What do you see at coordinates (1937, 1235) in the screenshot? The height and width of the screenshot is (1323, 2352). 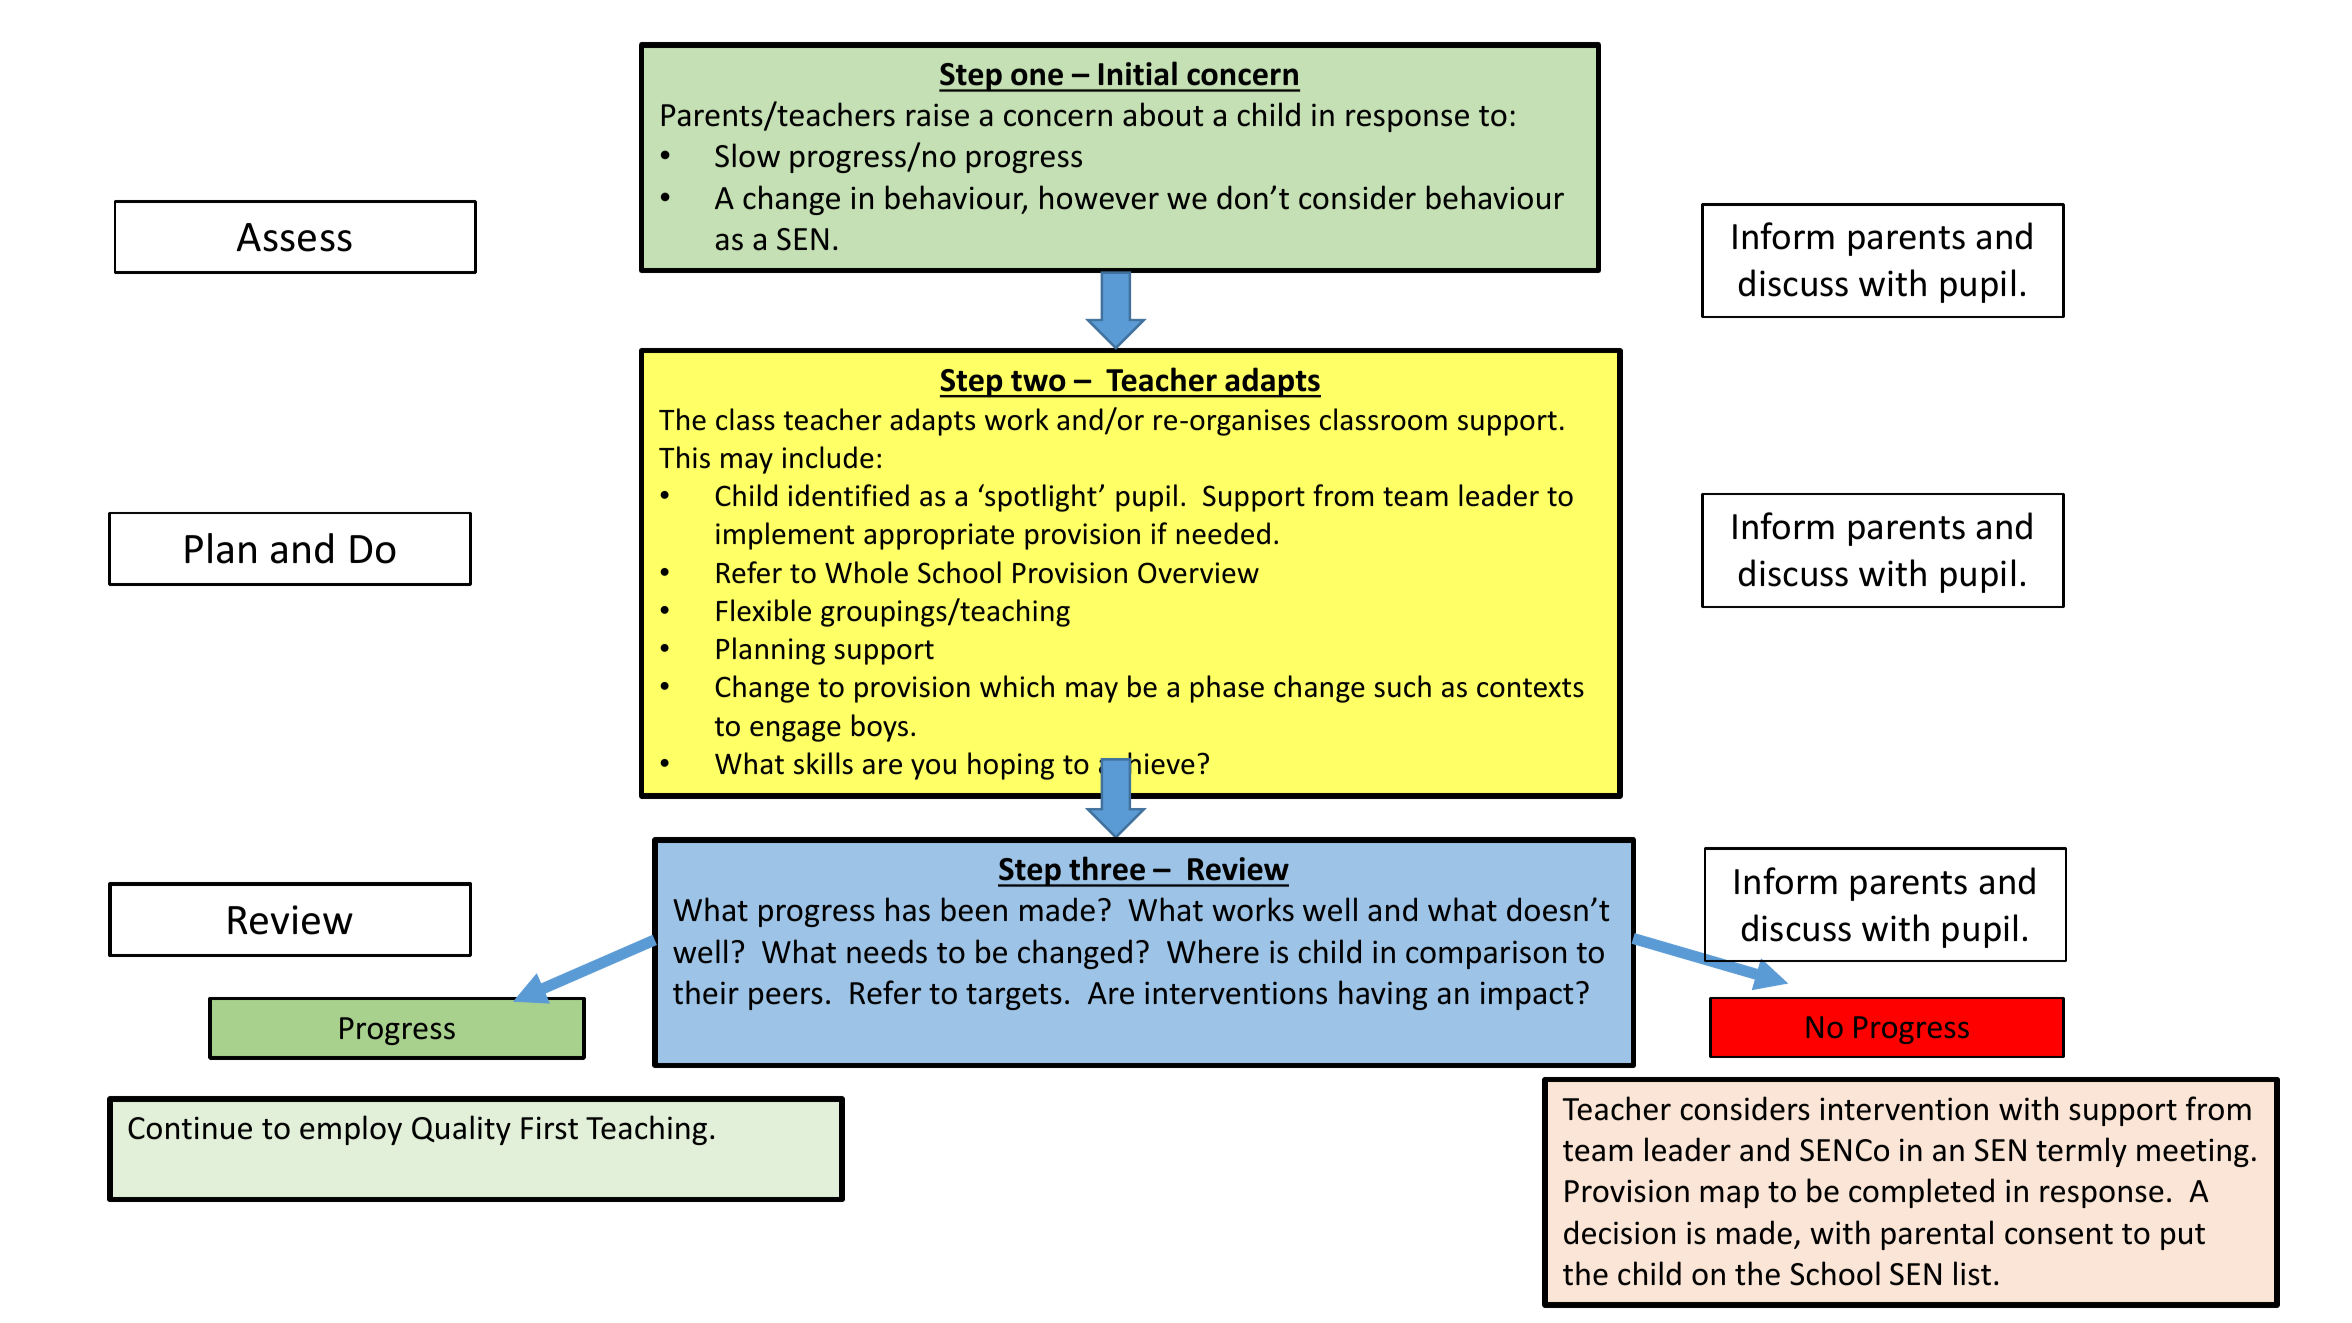 I see `parental` at bounding box center [1937, 1235].
